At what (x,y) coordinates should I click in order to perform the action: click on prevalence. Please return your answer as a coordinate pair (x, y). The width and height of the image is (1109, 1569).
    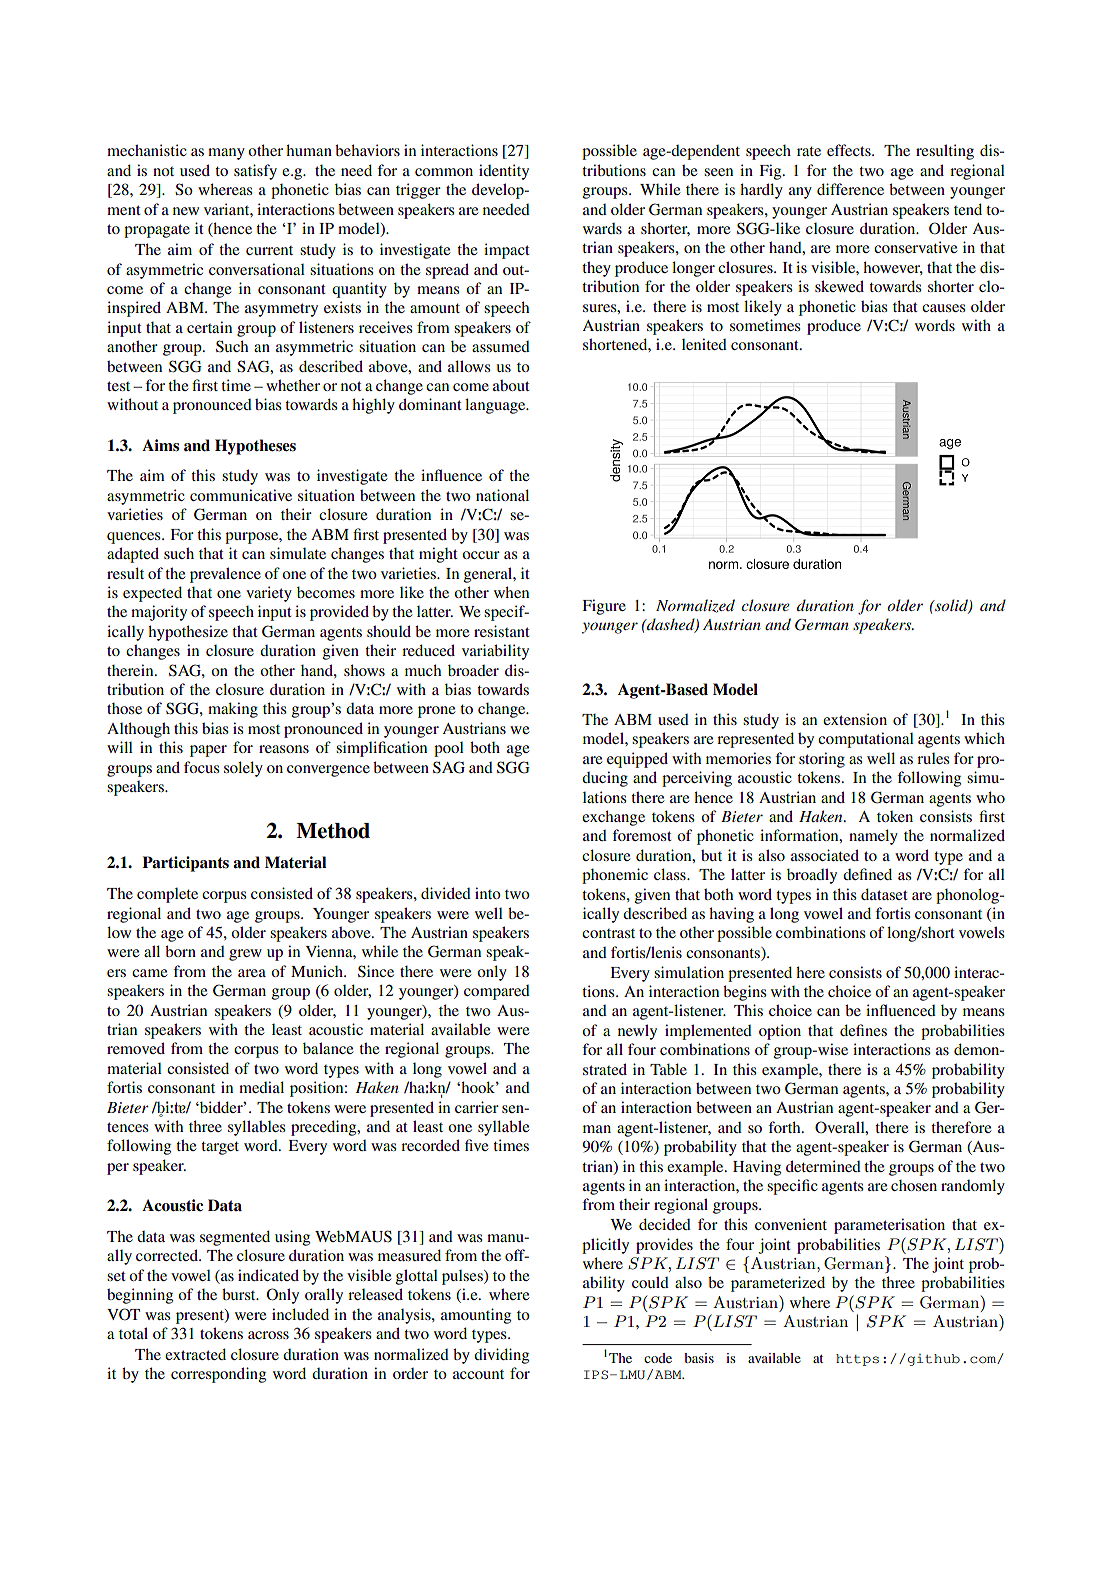
    Looking at the image, I should click on (225, 575).
